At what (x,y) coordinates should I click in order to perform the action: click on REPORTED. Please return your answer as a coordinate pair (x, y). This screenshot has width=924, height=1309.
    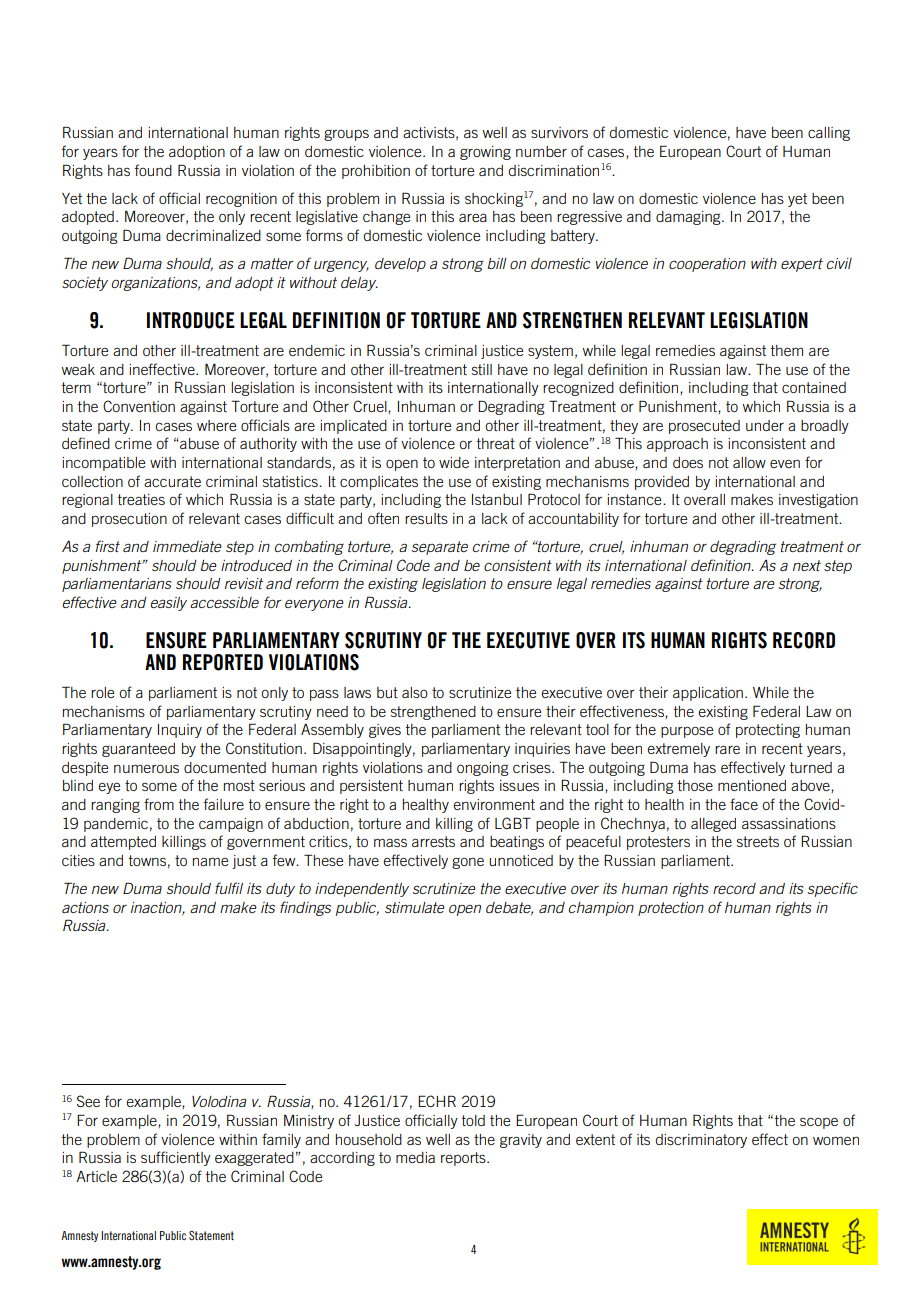
    Looking at the image, I should click on (223, 662).
